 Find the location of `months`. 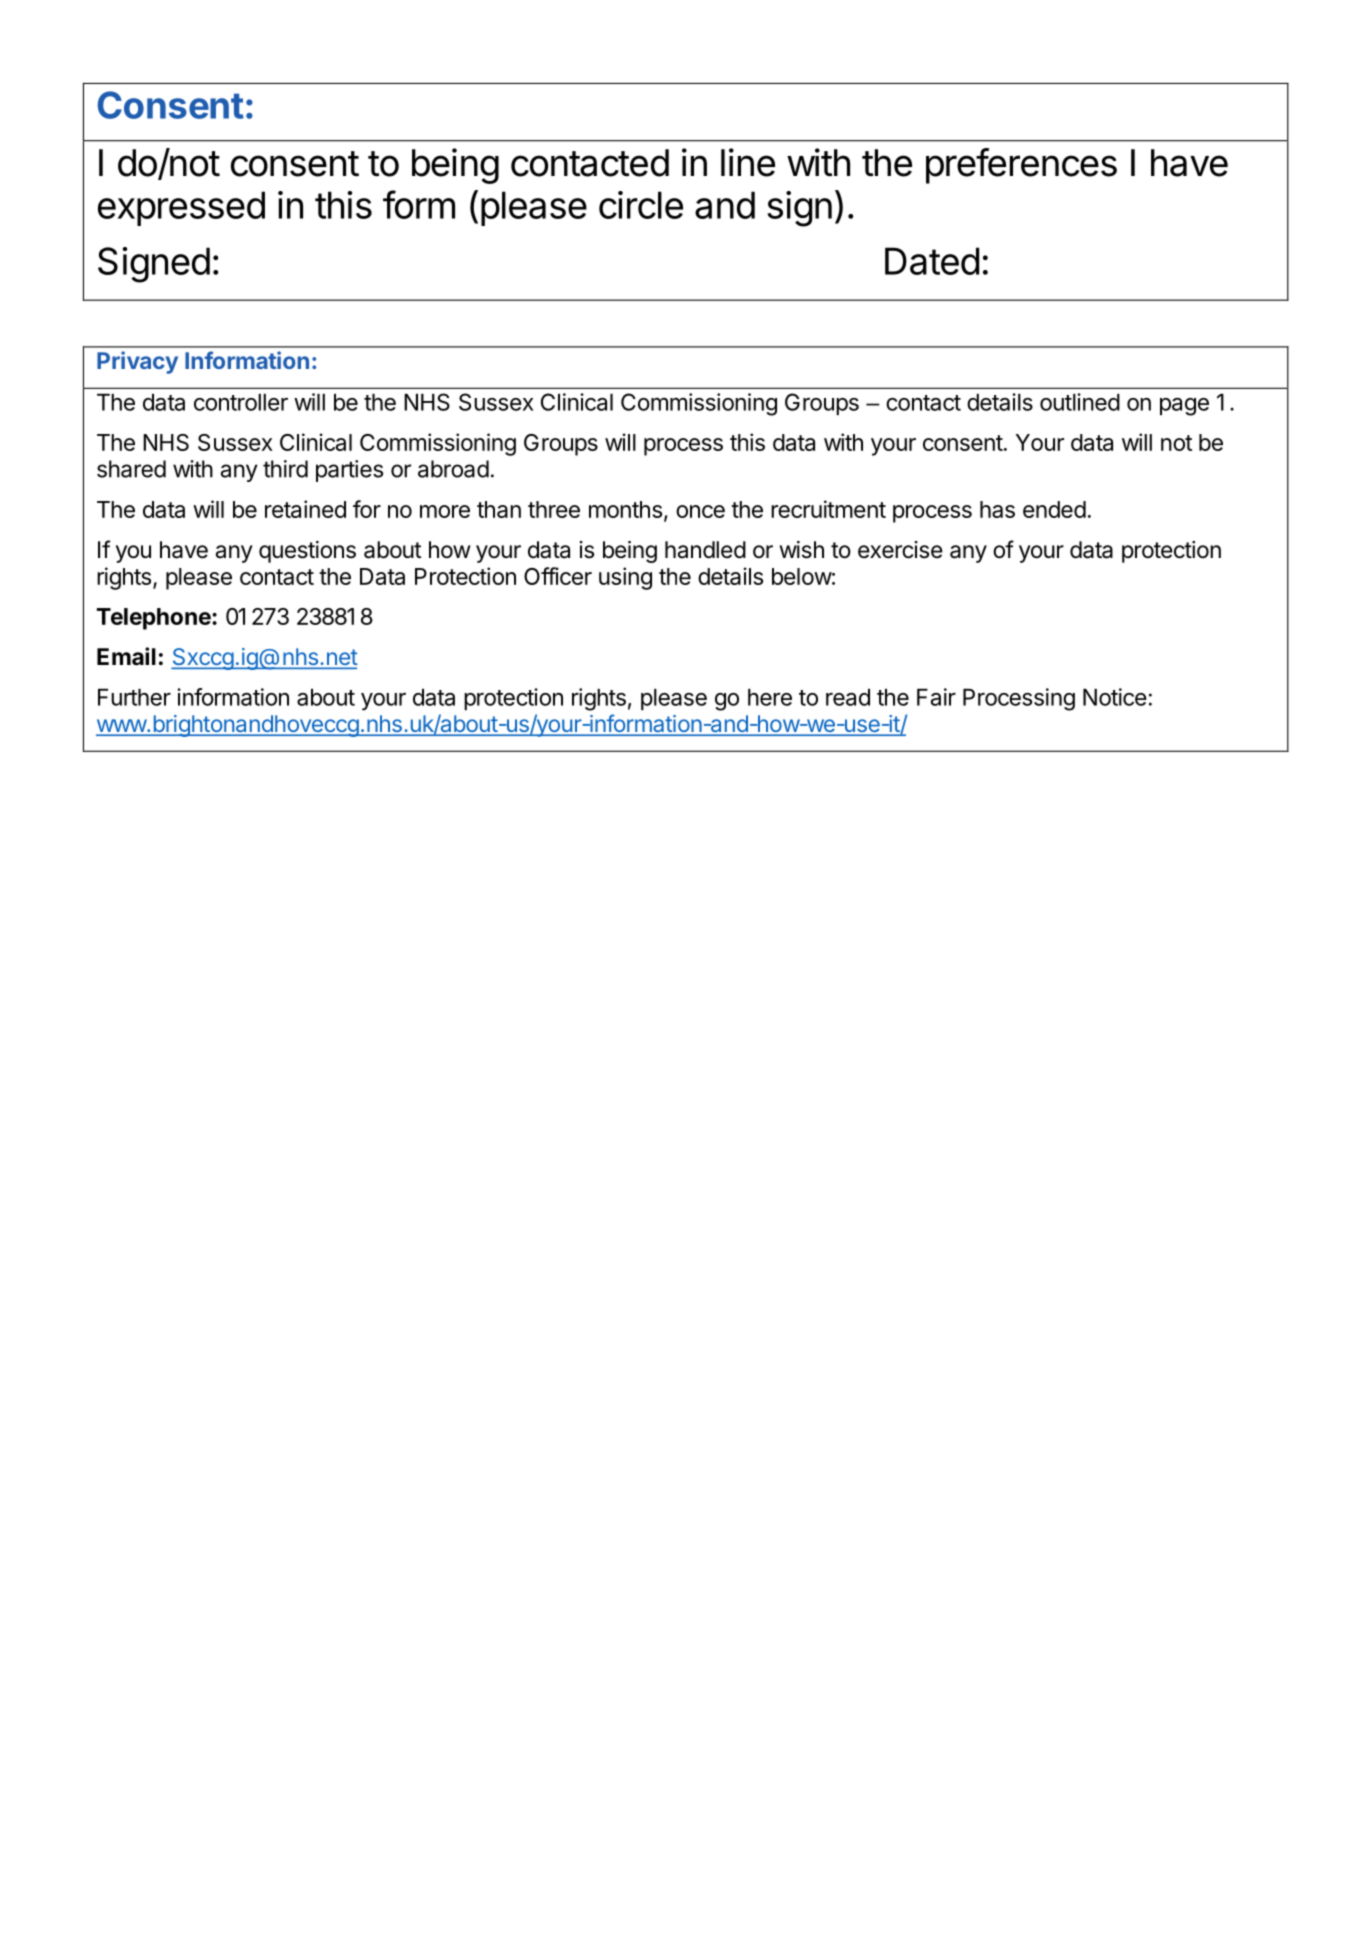

months is located at coordinates (625, 509).
